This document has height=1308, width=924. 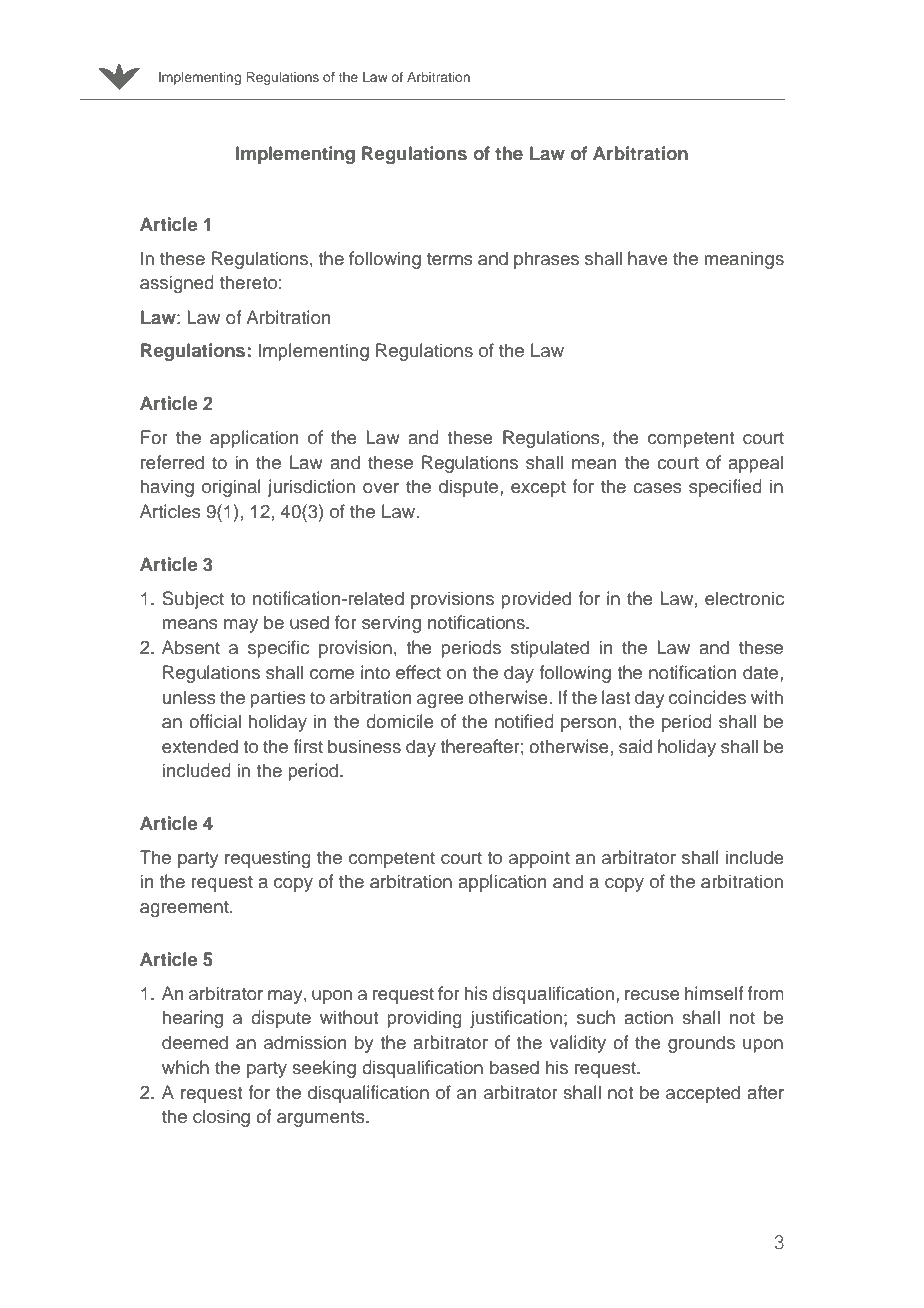 I want to click on coincides, so click(x=707, y=697).
